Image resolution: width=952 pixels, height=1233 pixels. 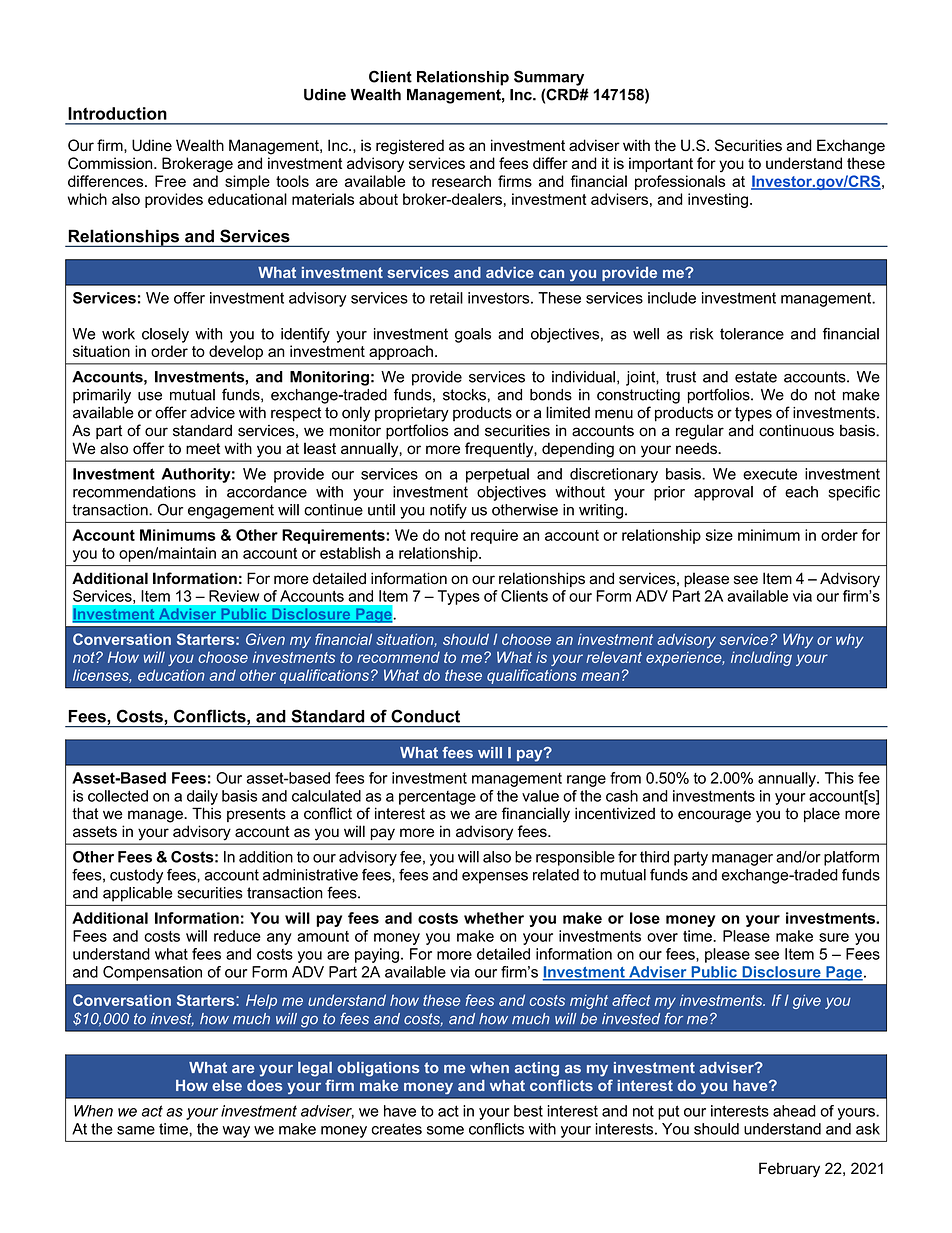 I want to click on meet, so click(x=203, y=449).
